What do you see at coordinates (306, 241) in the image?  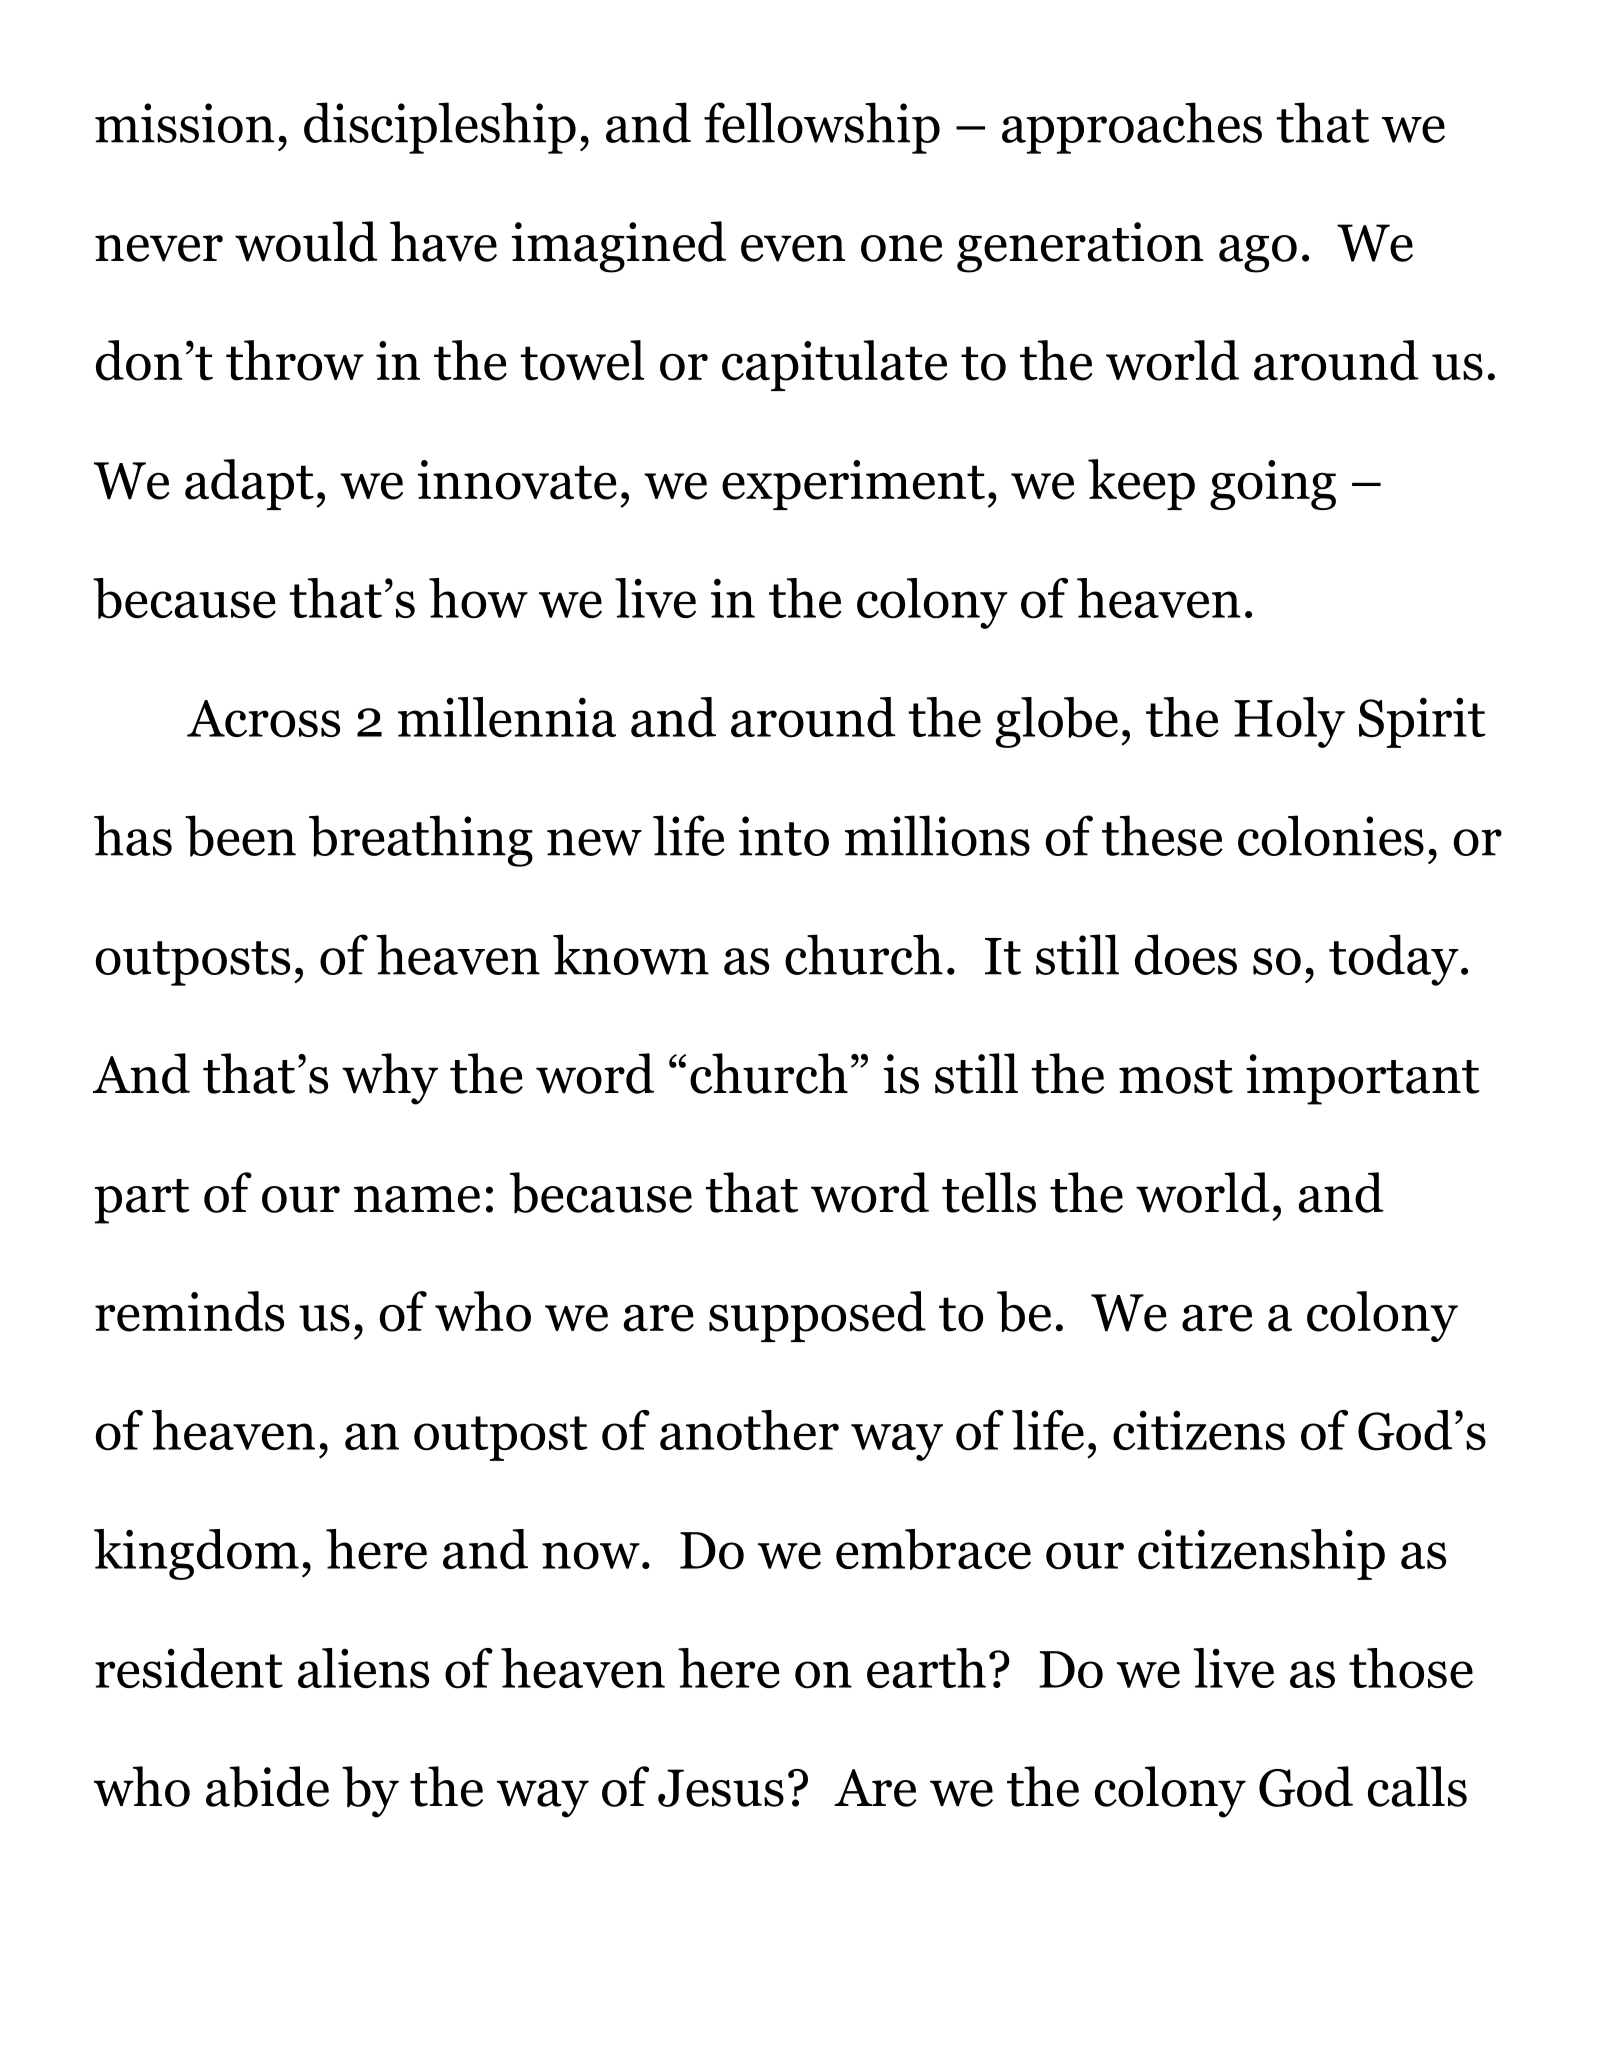 I see `would` at bounding box center [306, 241].
